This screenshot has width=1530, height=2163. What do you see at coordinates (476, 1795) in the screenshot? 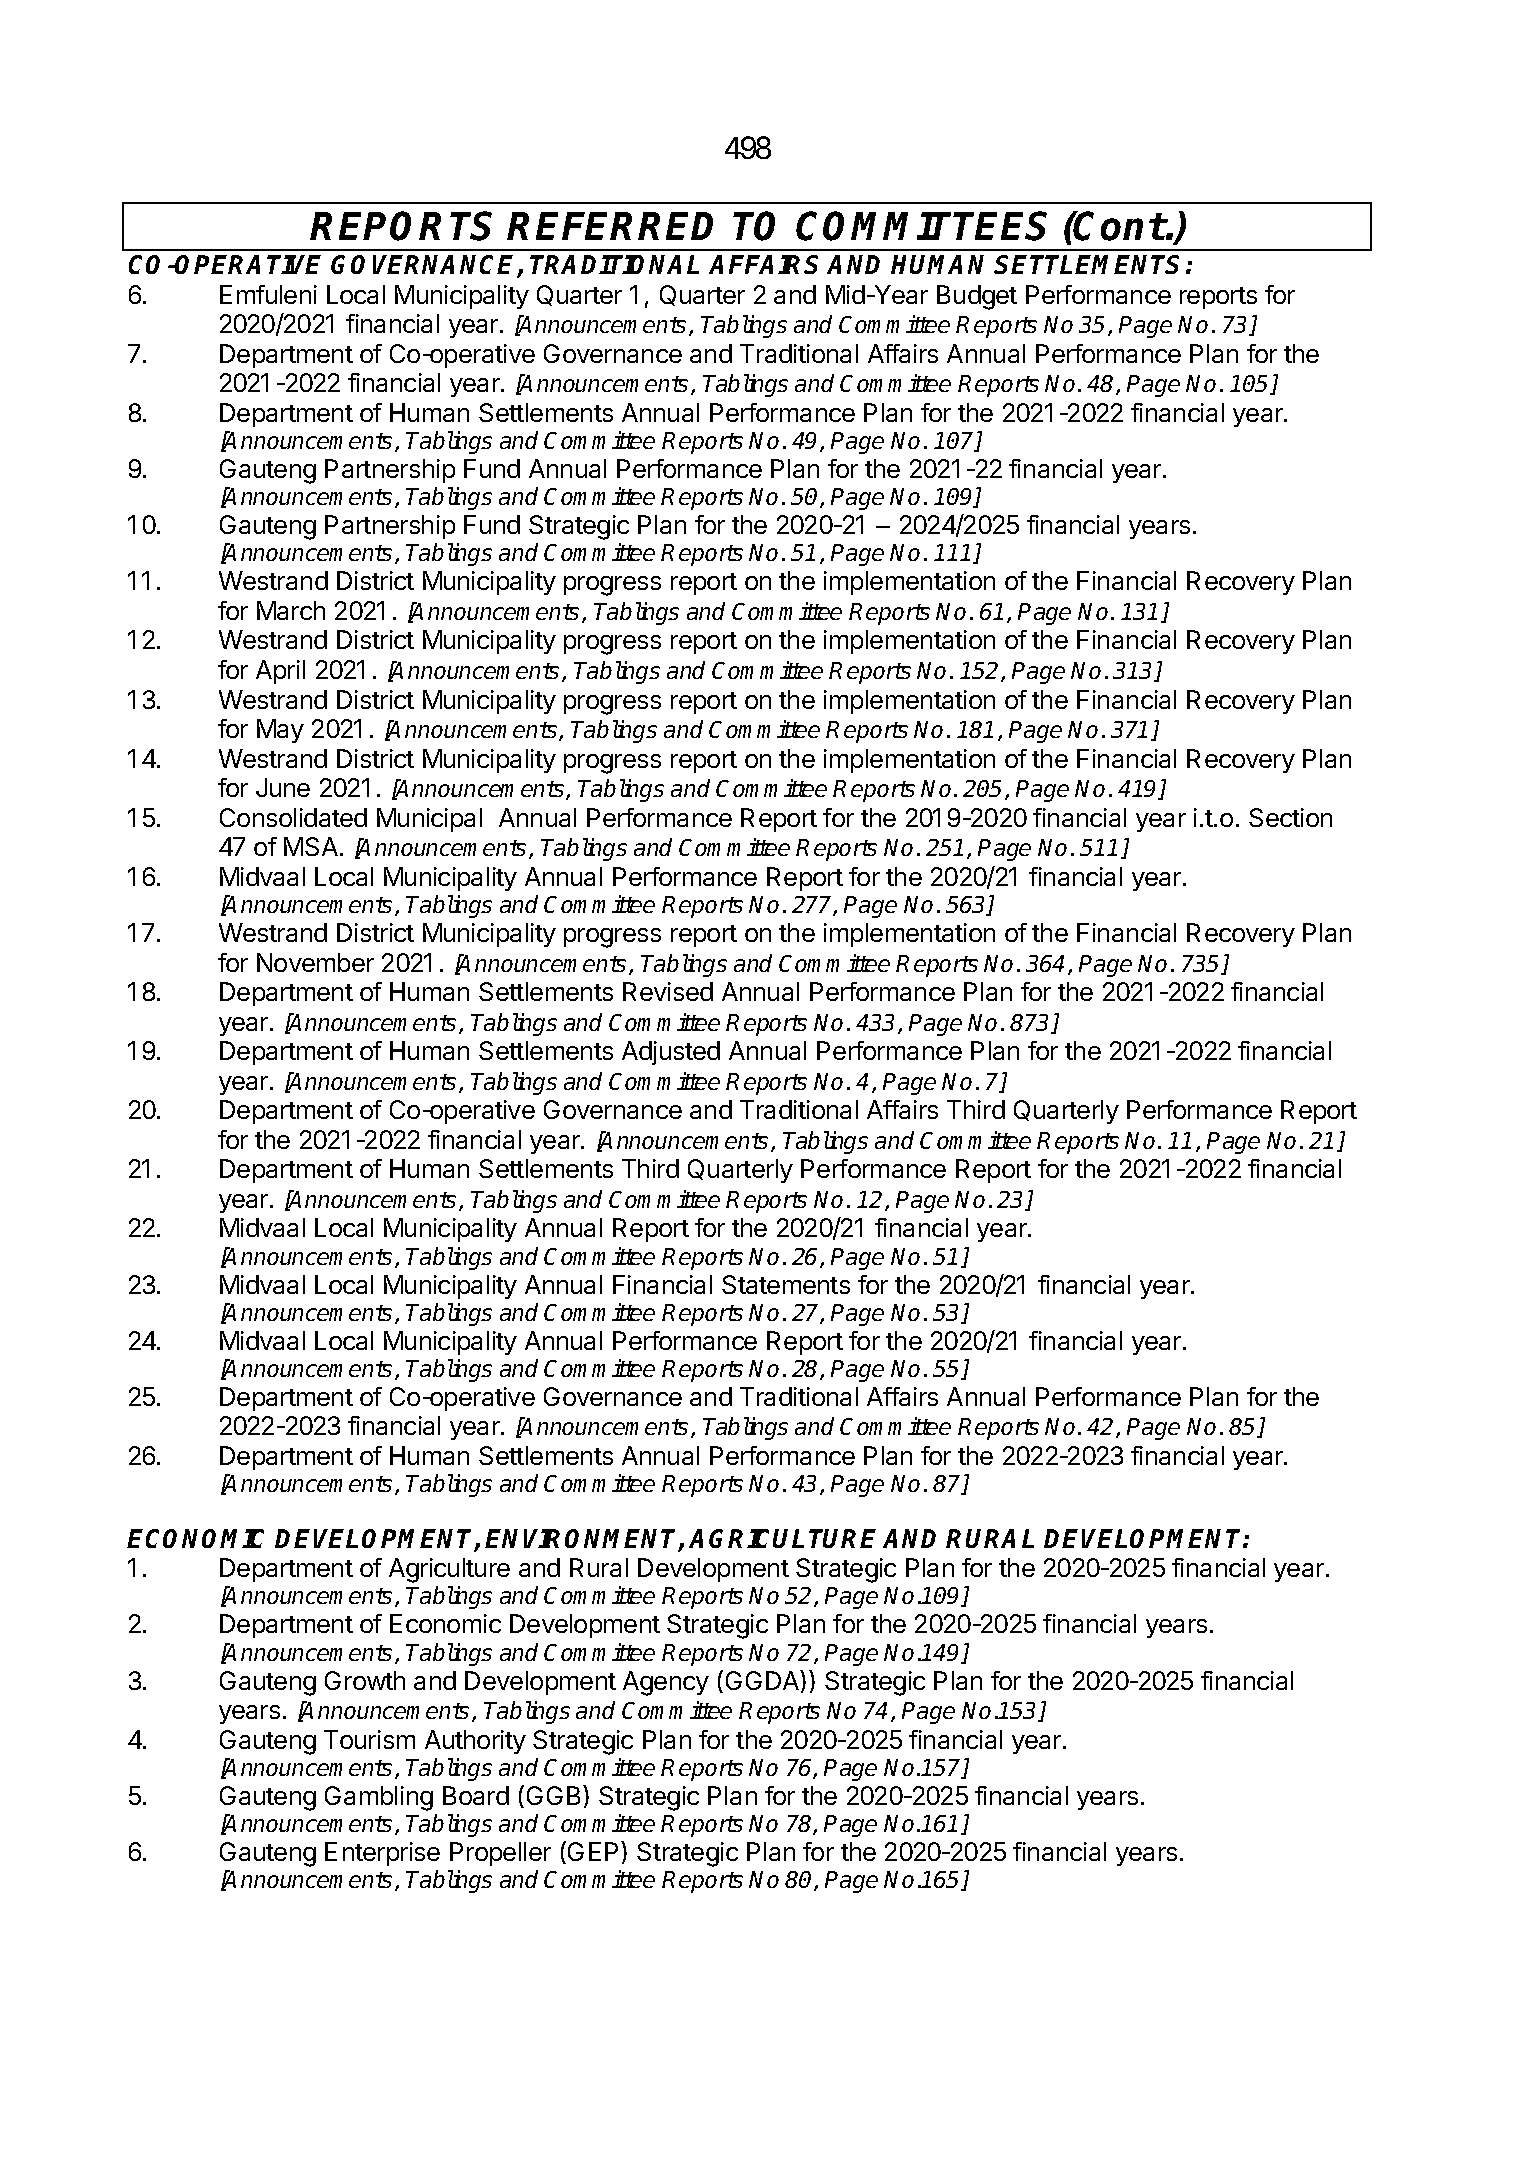
I see `Board` at bounding box center [476, 1795].
